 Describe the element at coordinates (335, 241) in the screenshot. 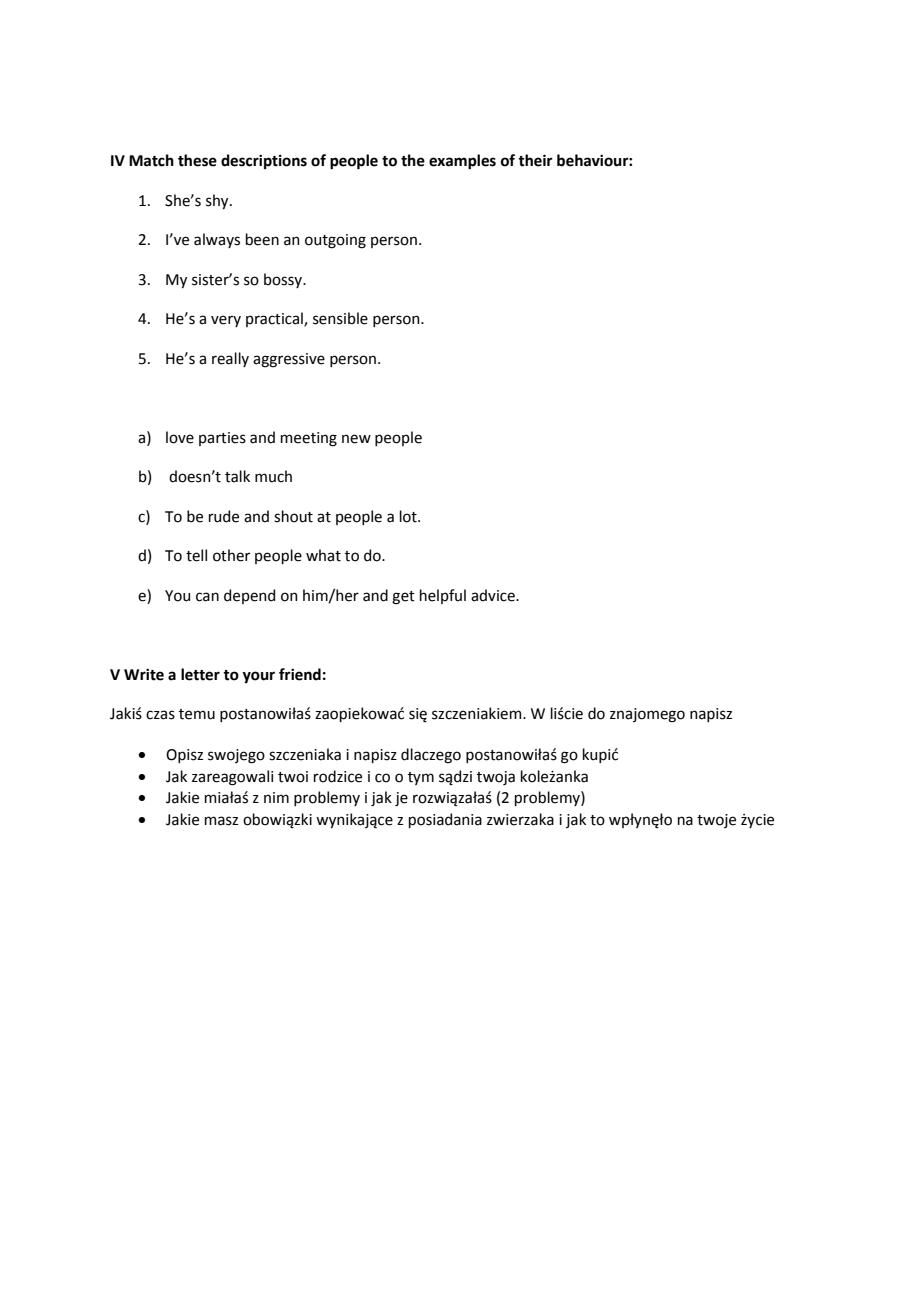

I see `outgoing` at that location.
